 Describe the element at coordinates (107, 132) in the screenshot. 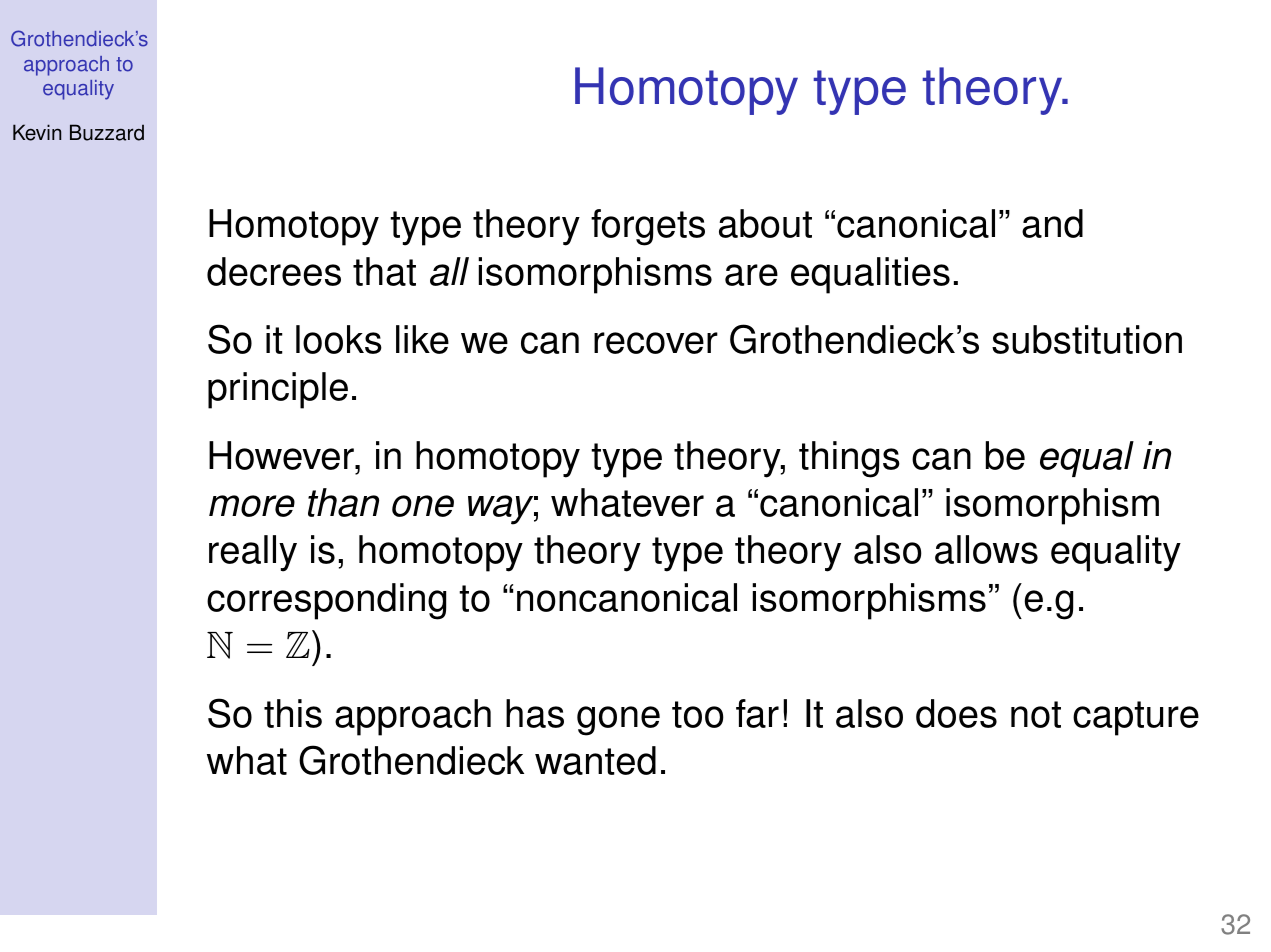

I see `Buzzard` at that location.
